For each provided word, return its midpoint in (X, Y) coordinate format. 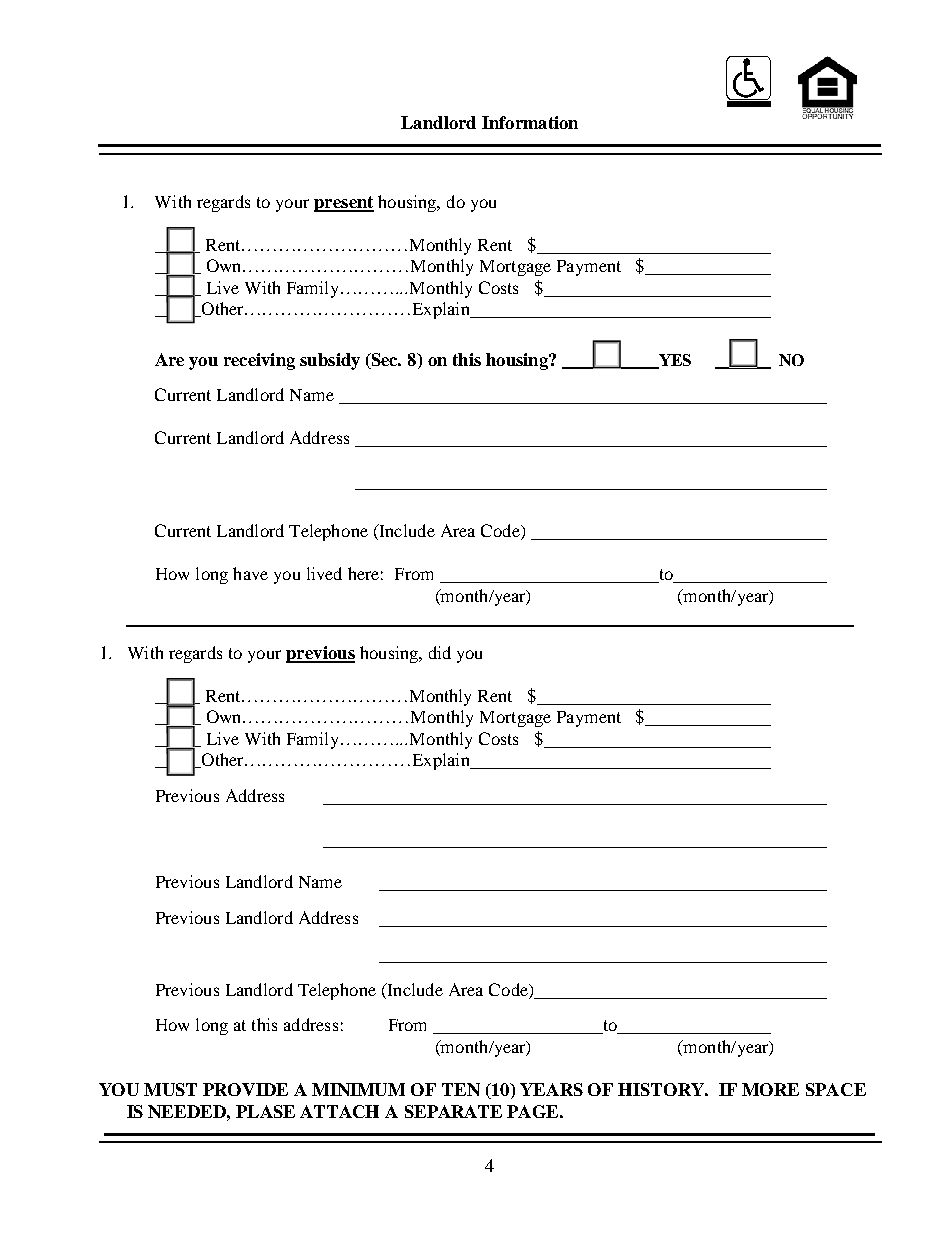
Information (530, 122)
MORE (770, 1089)
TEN (461, 1089)
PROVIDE (245, 1089)
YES (673, 361)
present (344, 204)
